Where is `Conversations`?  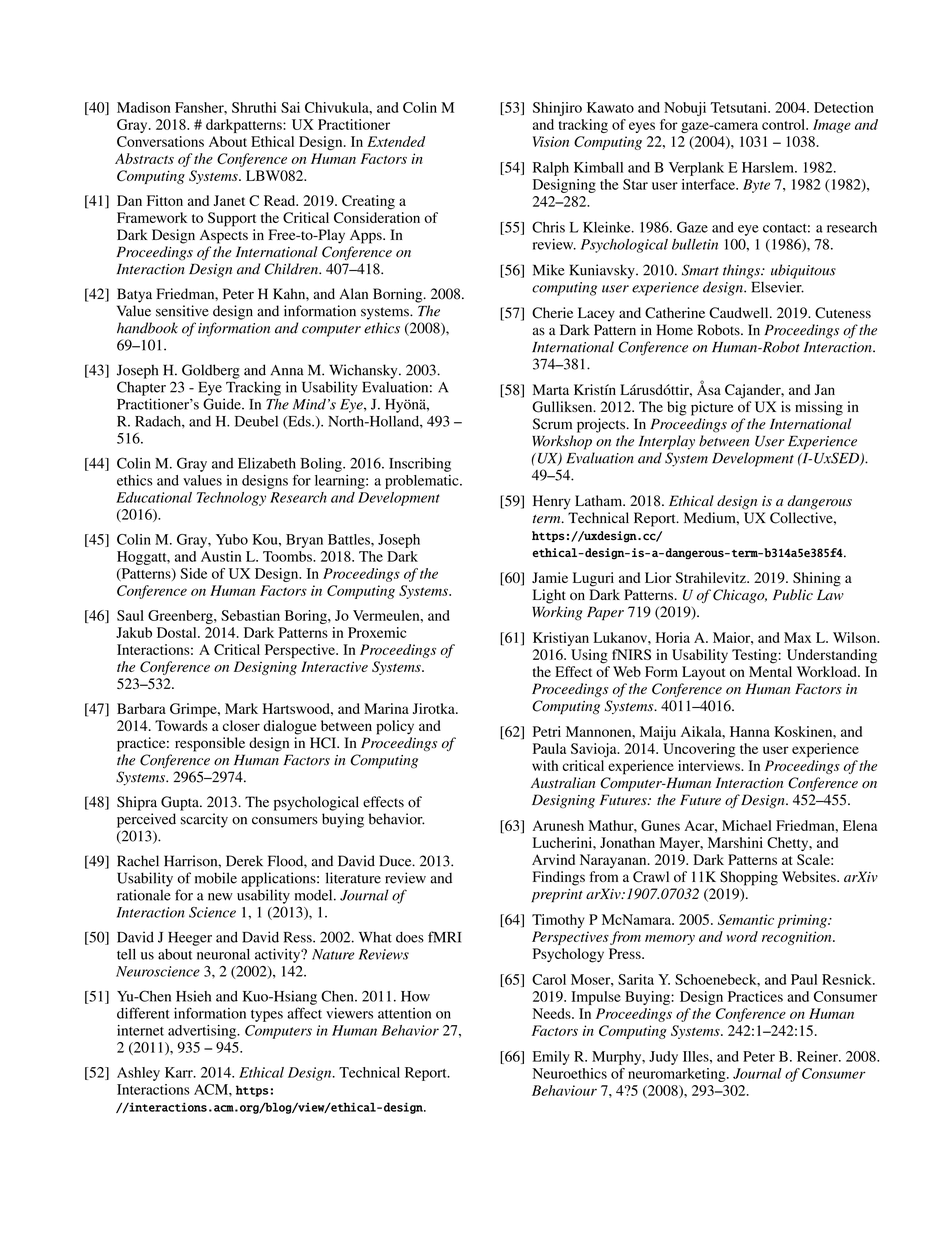 Conversations is located at coordinates (160, 141).
